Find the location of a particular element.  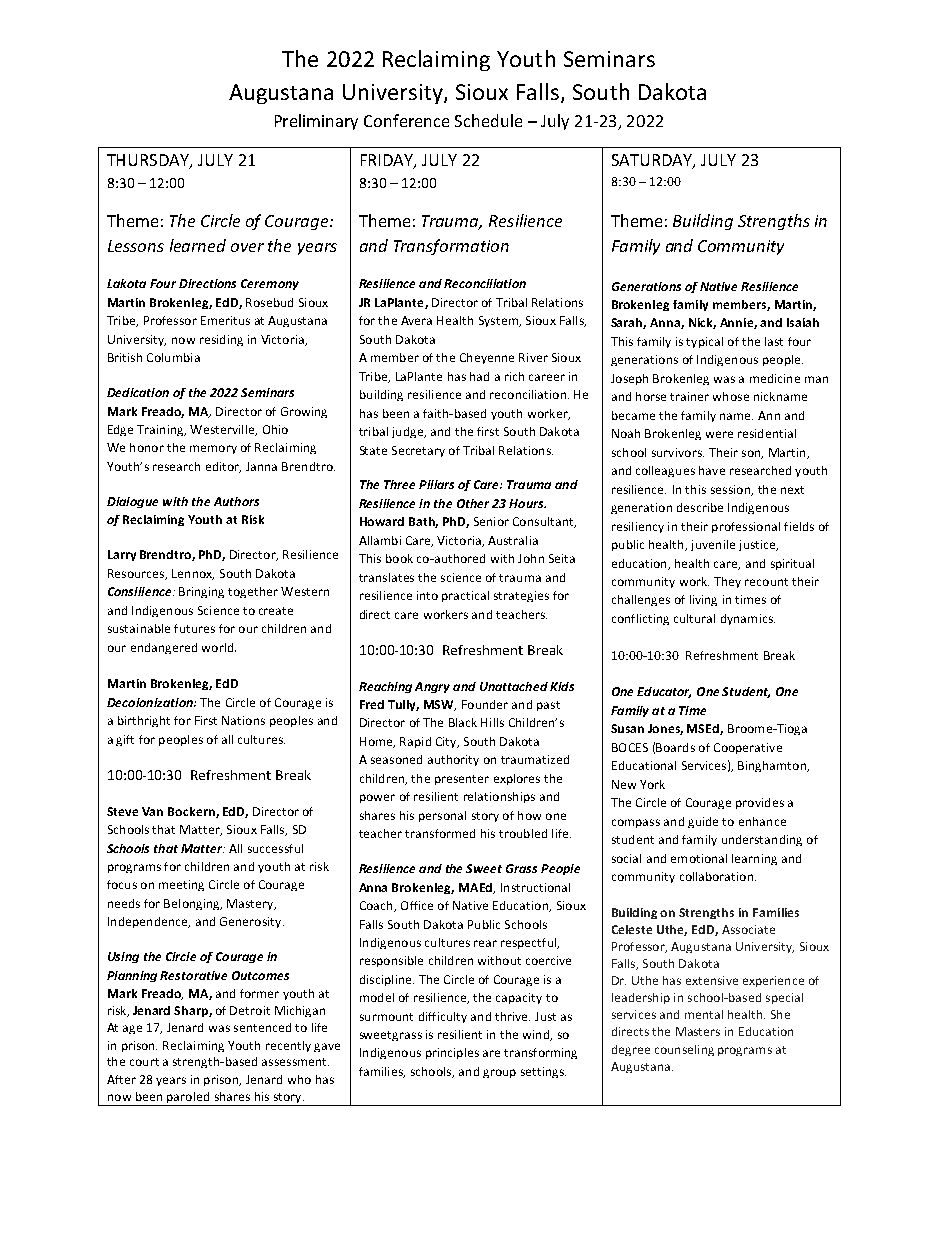

Preliminary is located at coordinates (316, 122).
